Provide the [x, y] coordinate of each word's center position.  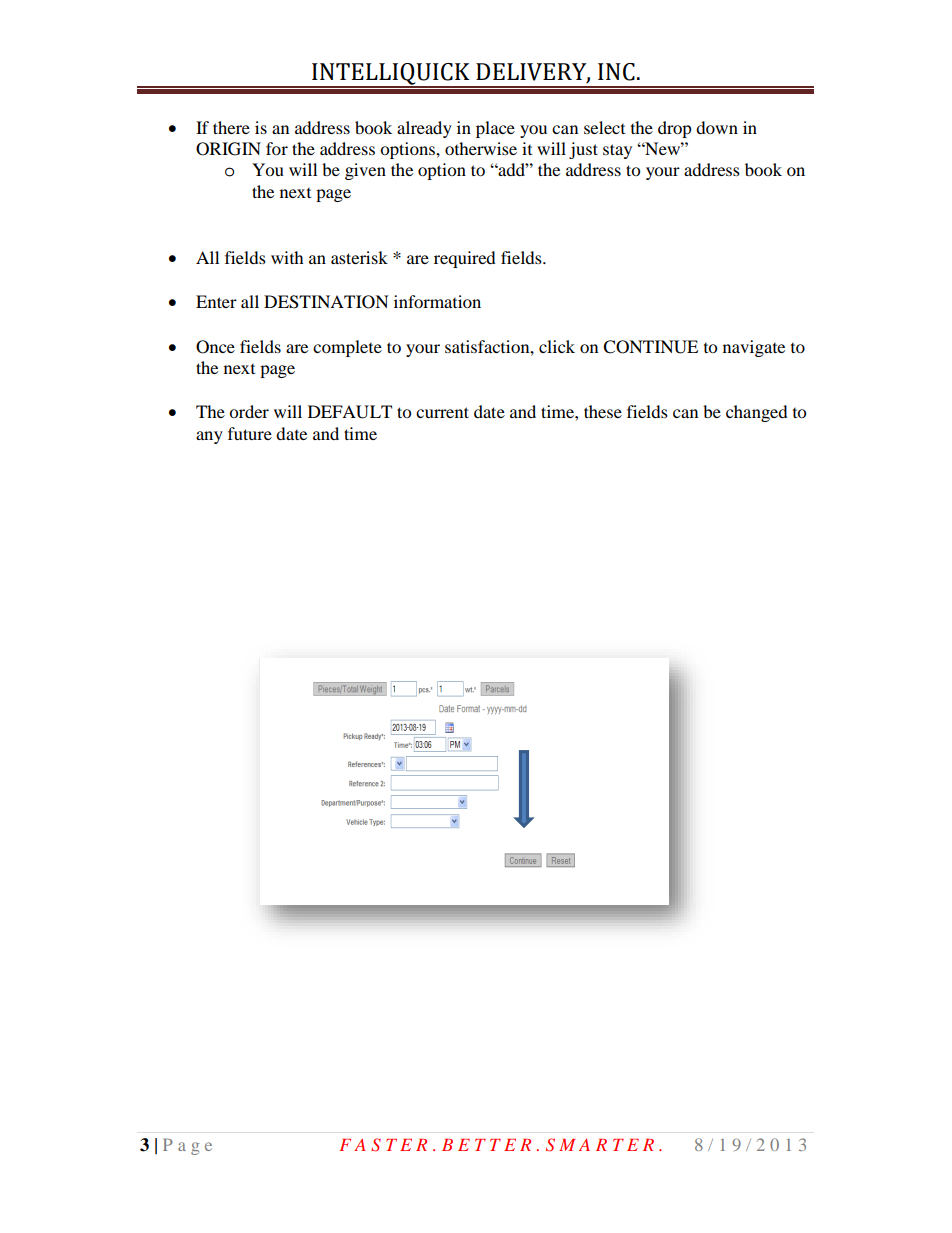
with [287, 257]
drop [675, 129]
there [231, 127]
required [465, 259]
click [557, 346]
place [495, 129]
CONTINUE [650, 347]
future [250, 433]
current [442, 412]
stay [617, 151]
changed [757, 413]
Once [215, 347]
